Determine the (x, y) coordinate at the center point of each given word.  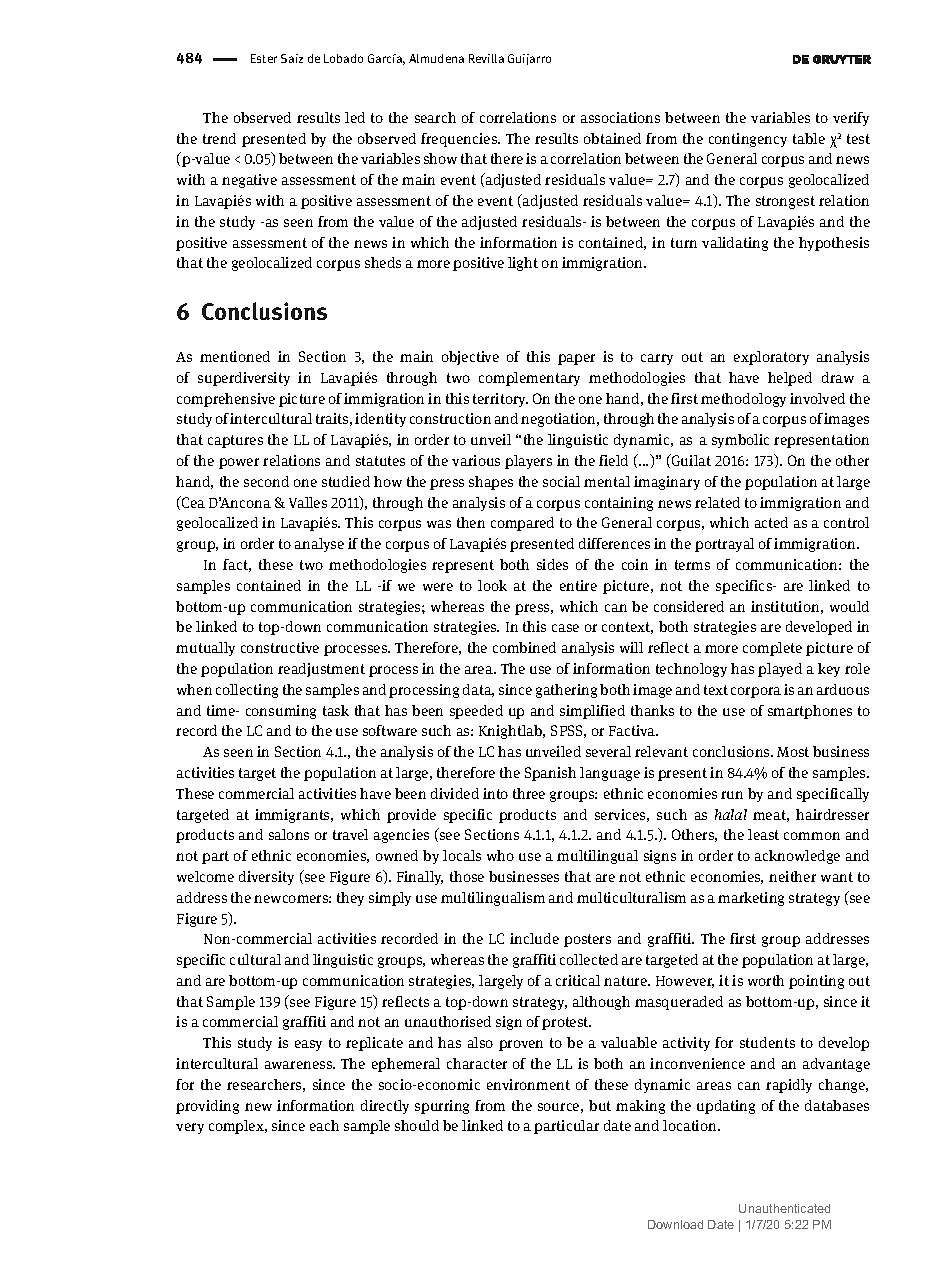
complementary (529, 379)
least (763, 834)
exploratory (771, 358)
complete (772, 649)
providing (207, 1107)
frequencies (460, 140)
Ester (264, 58)
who (500, 855)
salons (289, 834)
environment (528, 1084)
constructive (280, 647)
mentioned (235, 356)
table (809, 138)
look (492, 585)
